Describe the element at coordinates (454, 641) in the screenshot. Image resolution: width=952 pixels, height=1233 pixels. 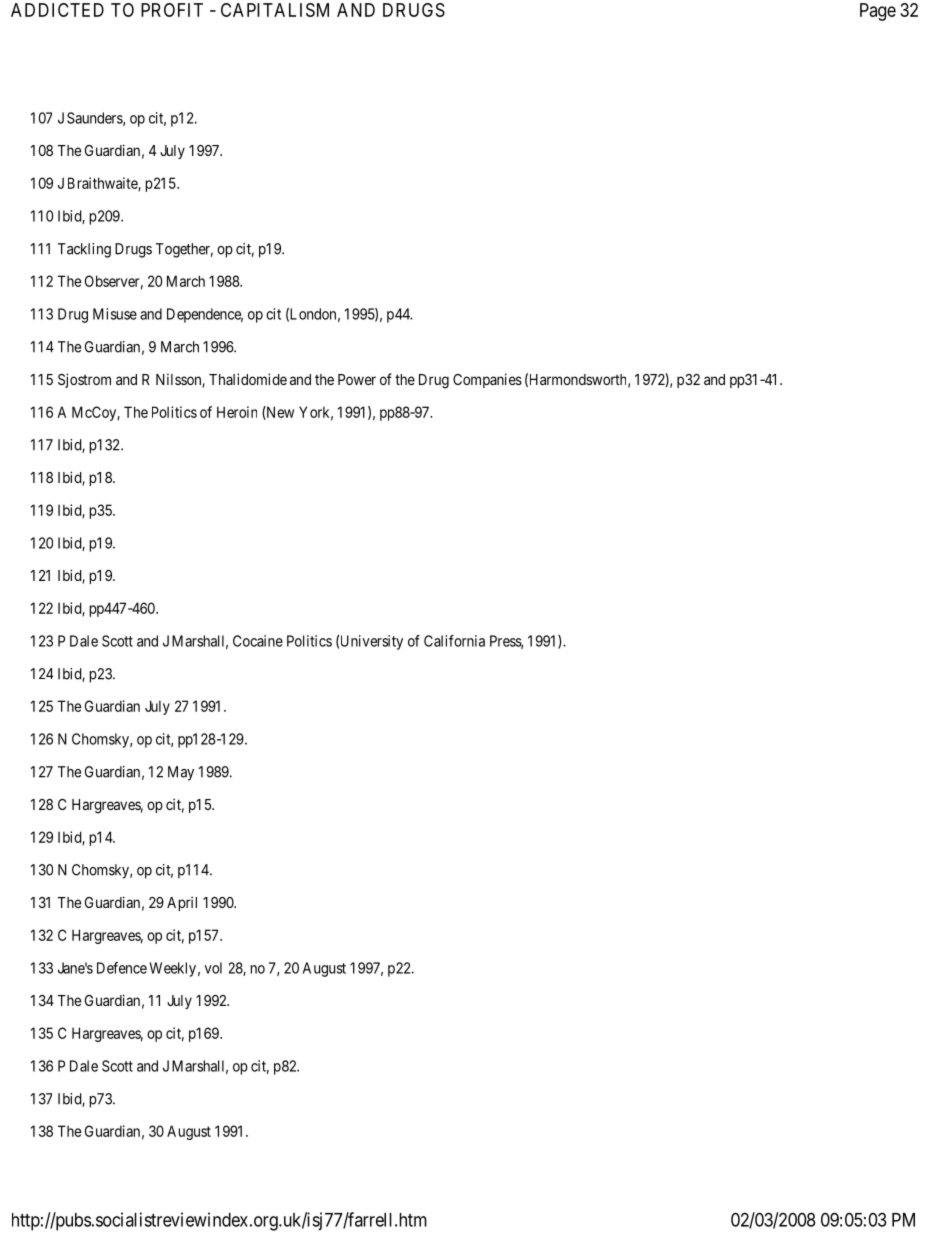
I see `California` at that location.
